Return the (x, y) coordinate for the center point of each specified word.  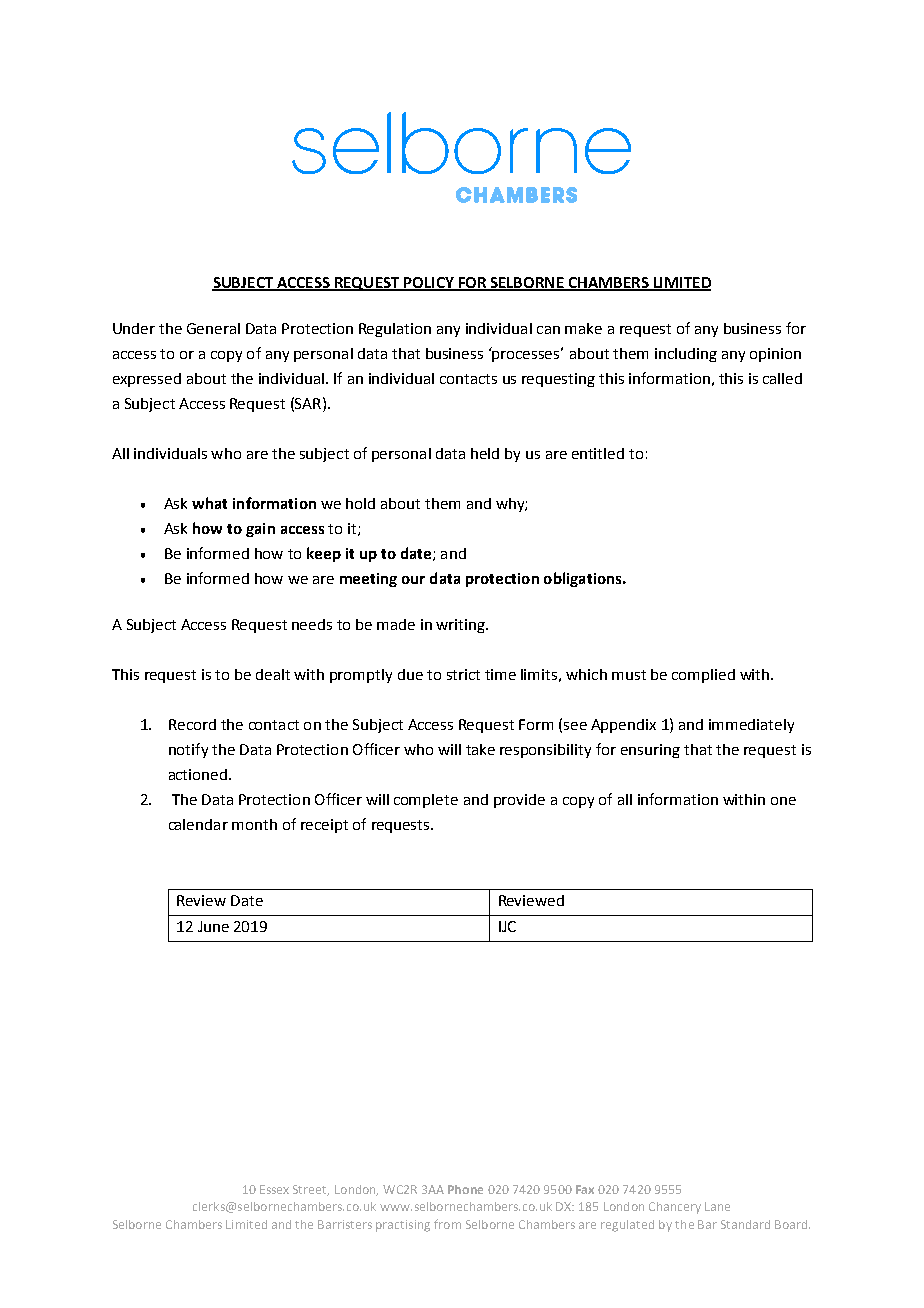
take (480, 749)
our (413, 580)
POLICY (429, 283)
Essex (274, 1189)
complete (426, 801)
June (213, 926)
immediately (751, 726)
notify (188, 750)
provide (519, 801)
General (213, 328)
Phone (465, 1189)
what (209, 503)
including (686, 355)
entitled (598, 453)
